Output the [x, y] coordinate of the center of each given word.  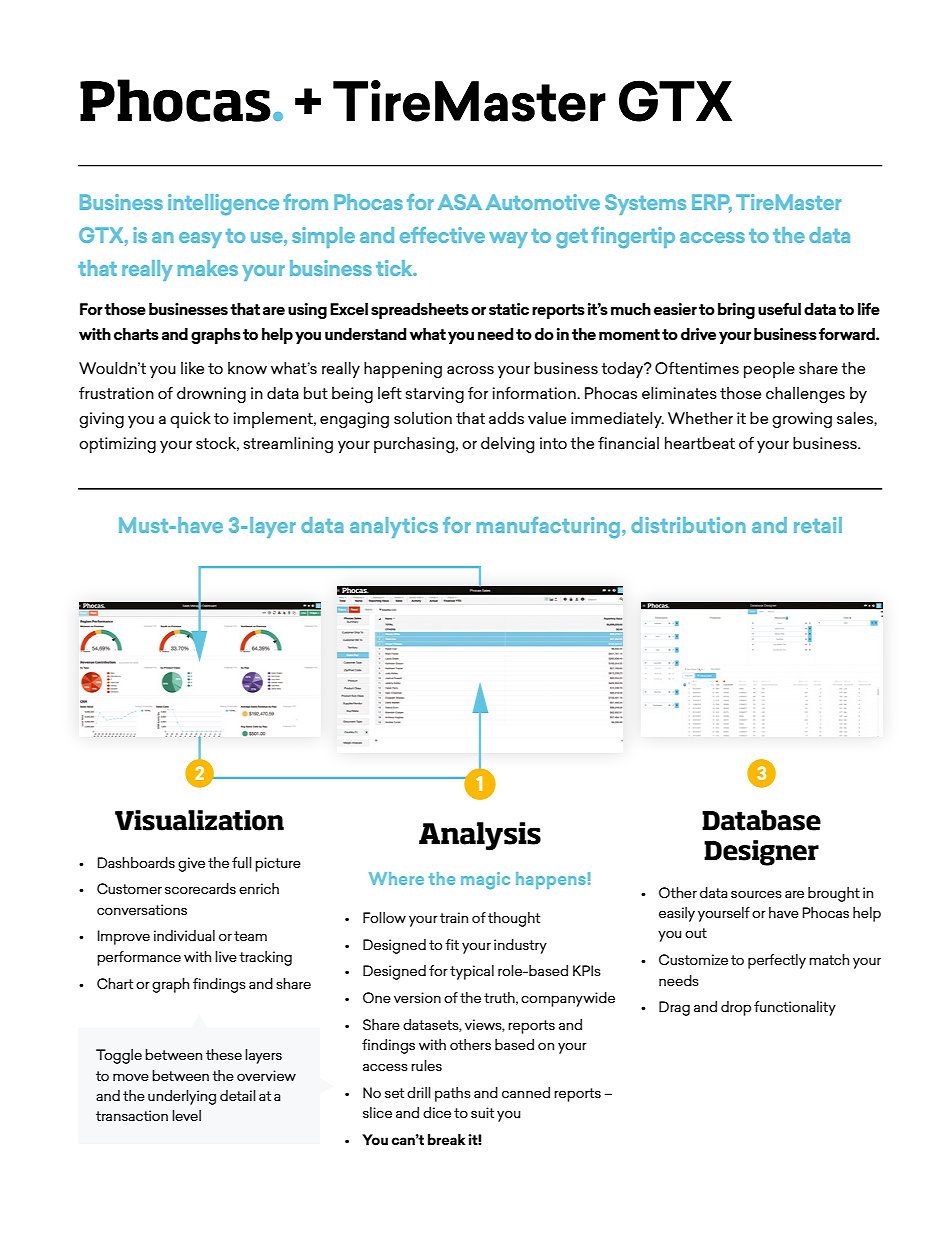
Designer [761, 853]
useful [779, 309]
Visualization [199, 820]
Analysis [480, 836]
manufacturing [550, 527]
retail [818, 525]
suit [482, 1112]
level [186, 1115]
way [508, 240]
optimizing [117, 445]
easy [200, 240]
